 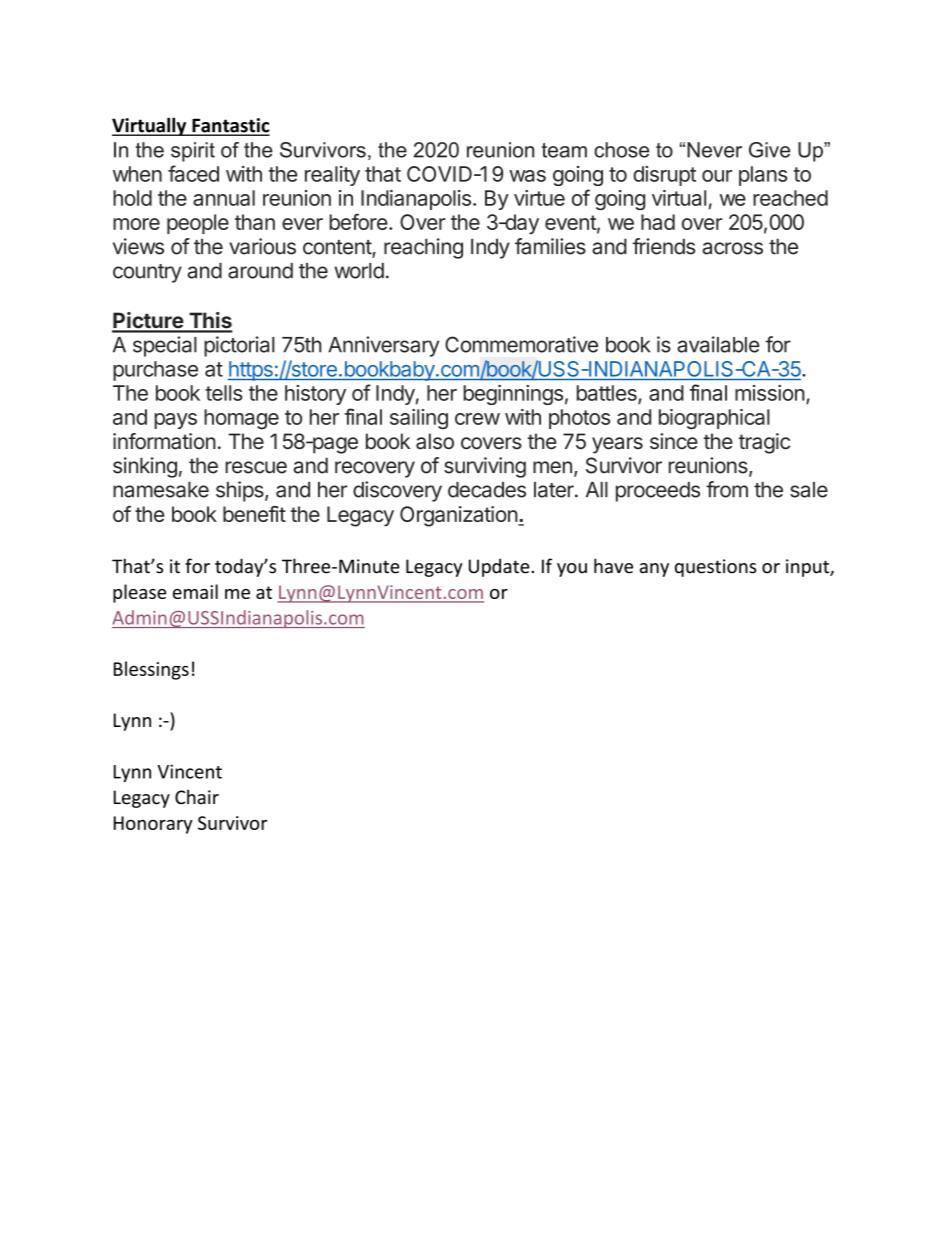 What do you see at coordinates (241, 491) in the screenshot?
I see `ships` at bounding box center [241, 491].
